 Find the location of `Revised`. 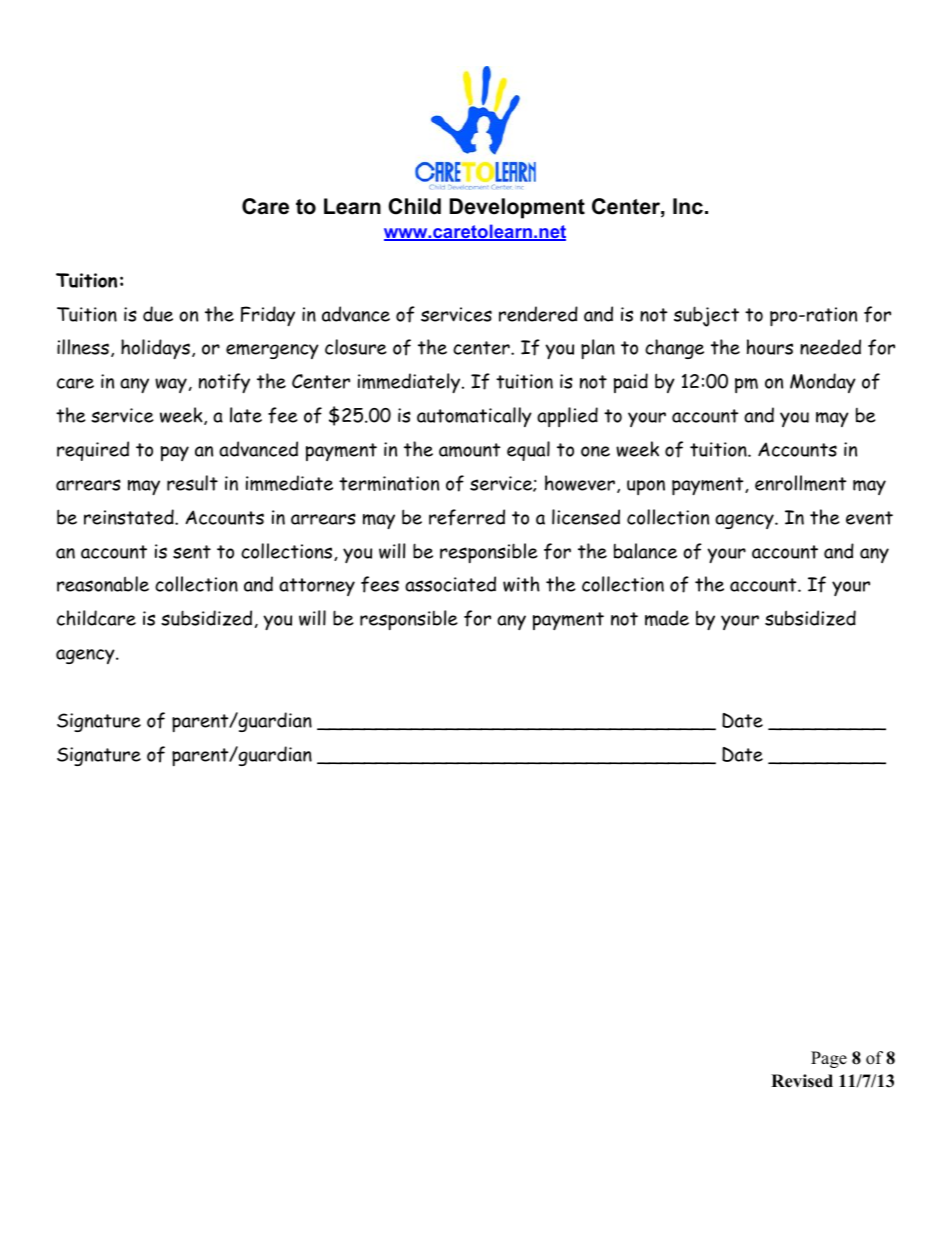

Revised is located at coordinates (802, 1081).
